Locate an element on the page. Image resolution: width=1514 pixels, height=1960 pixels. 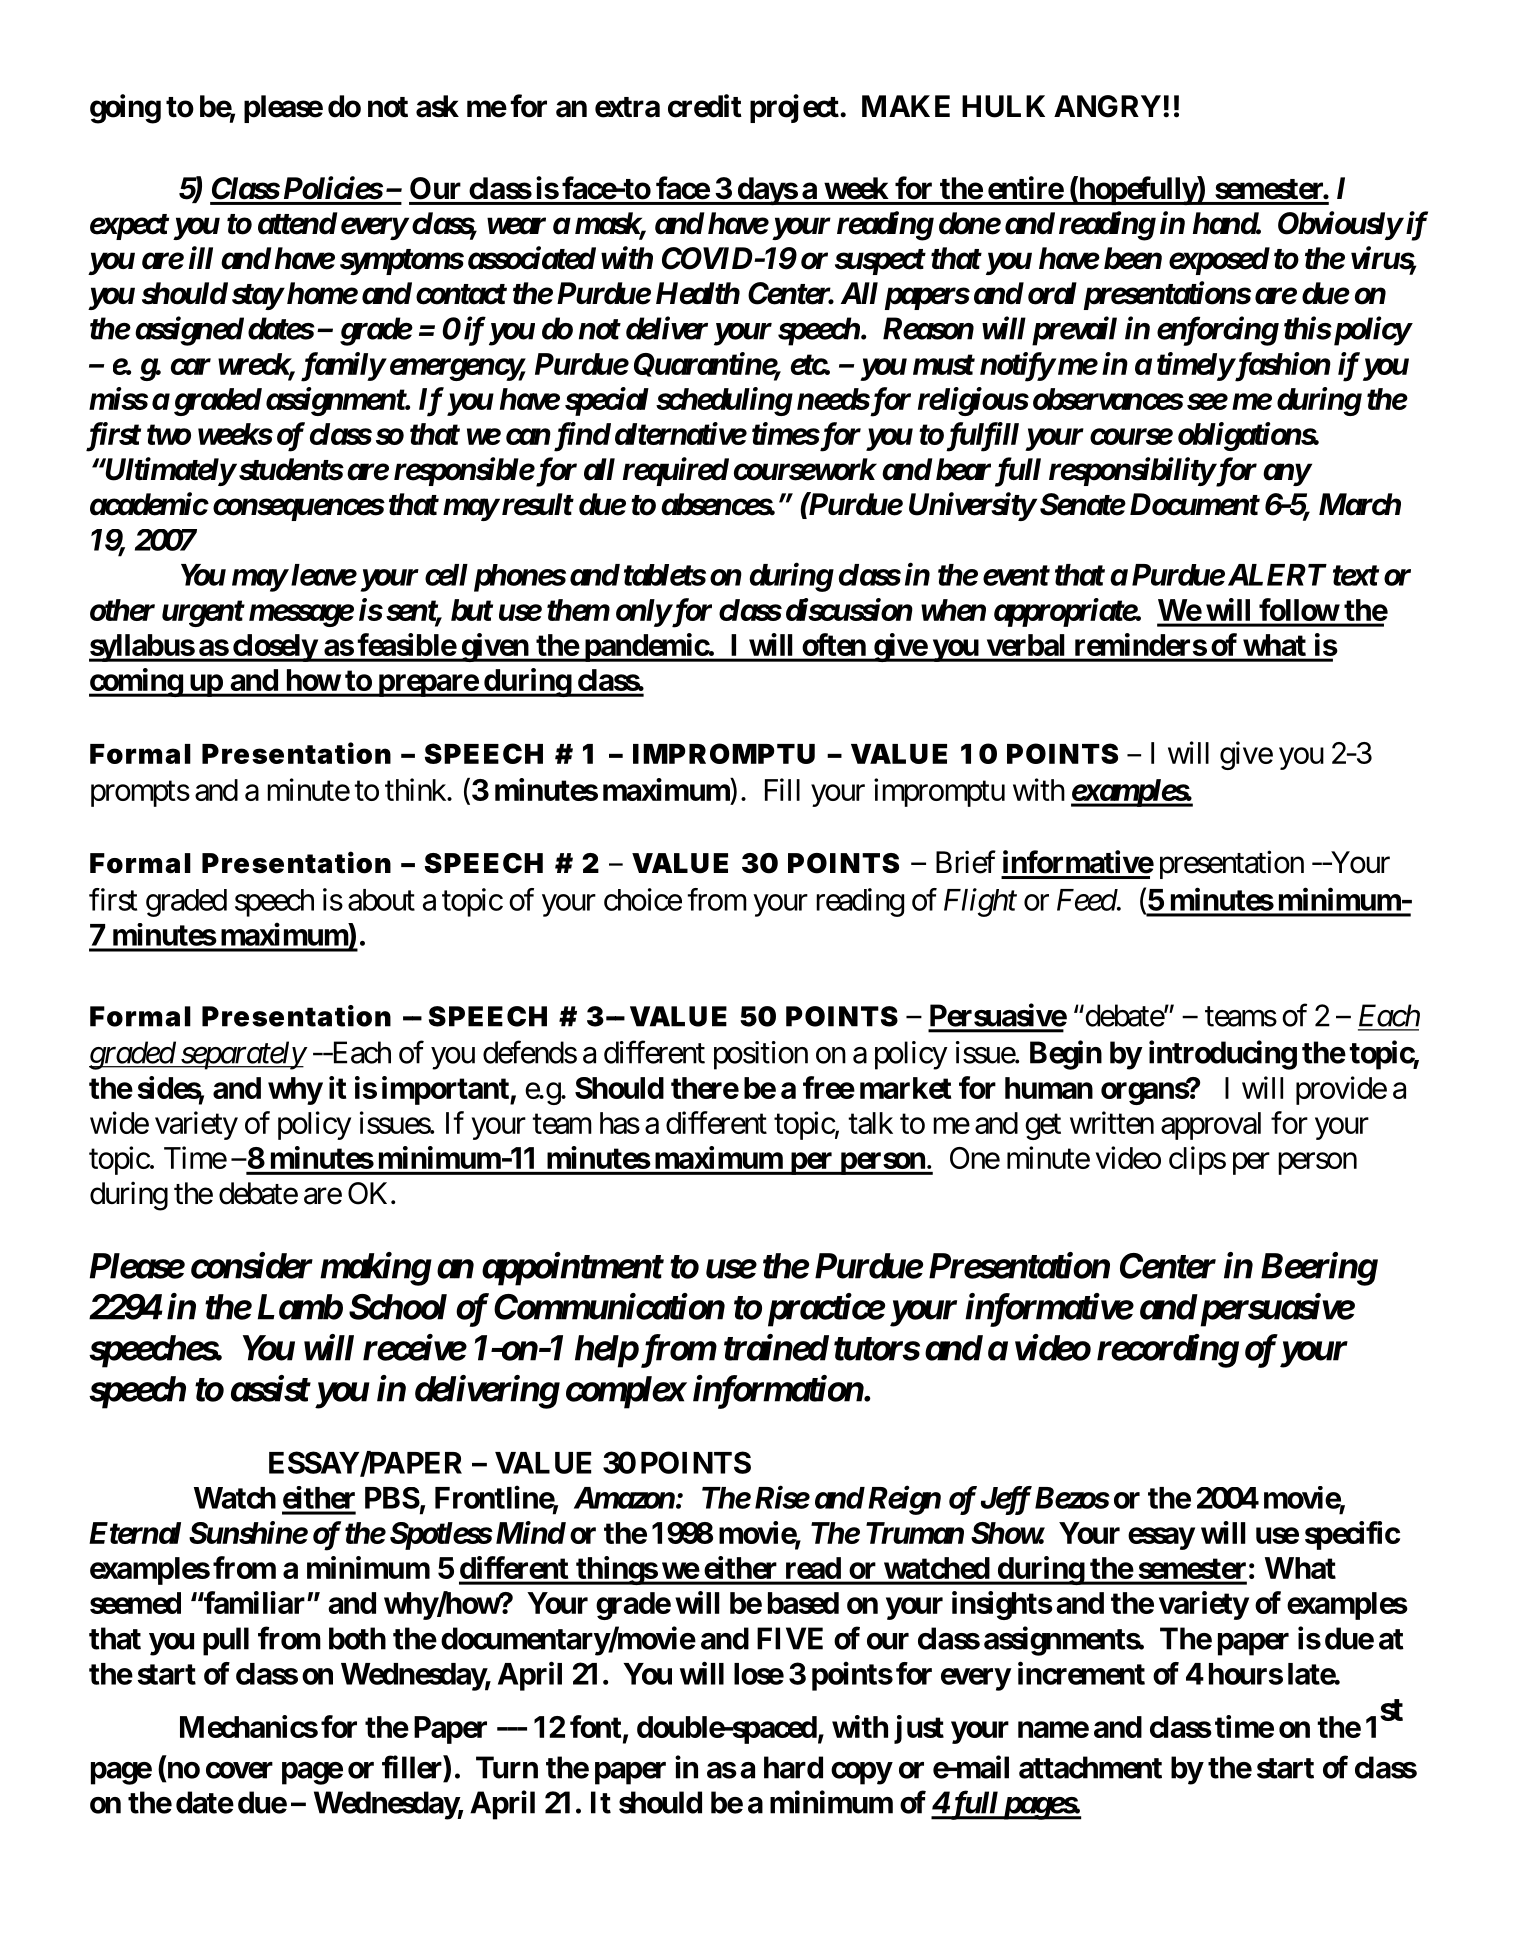
special is located at coordinates (607, 401).
